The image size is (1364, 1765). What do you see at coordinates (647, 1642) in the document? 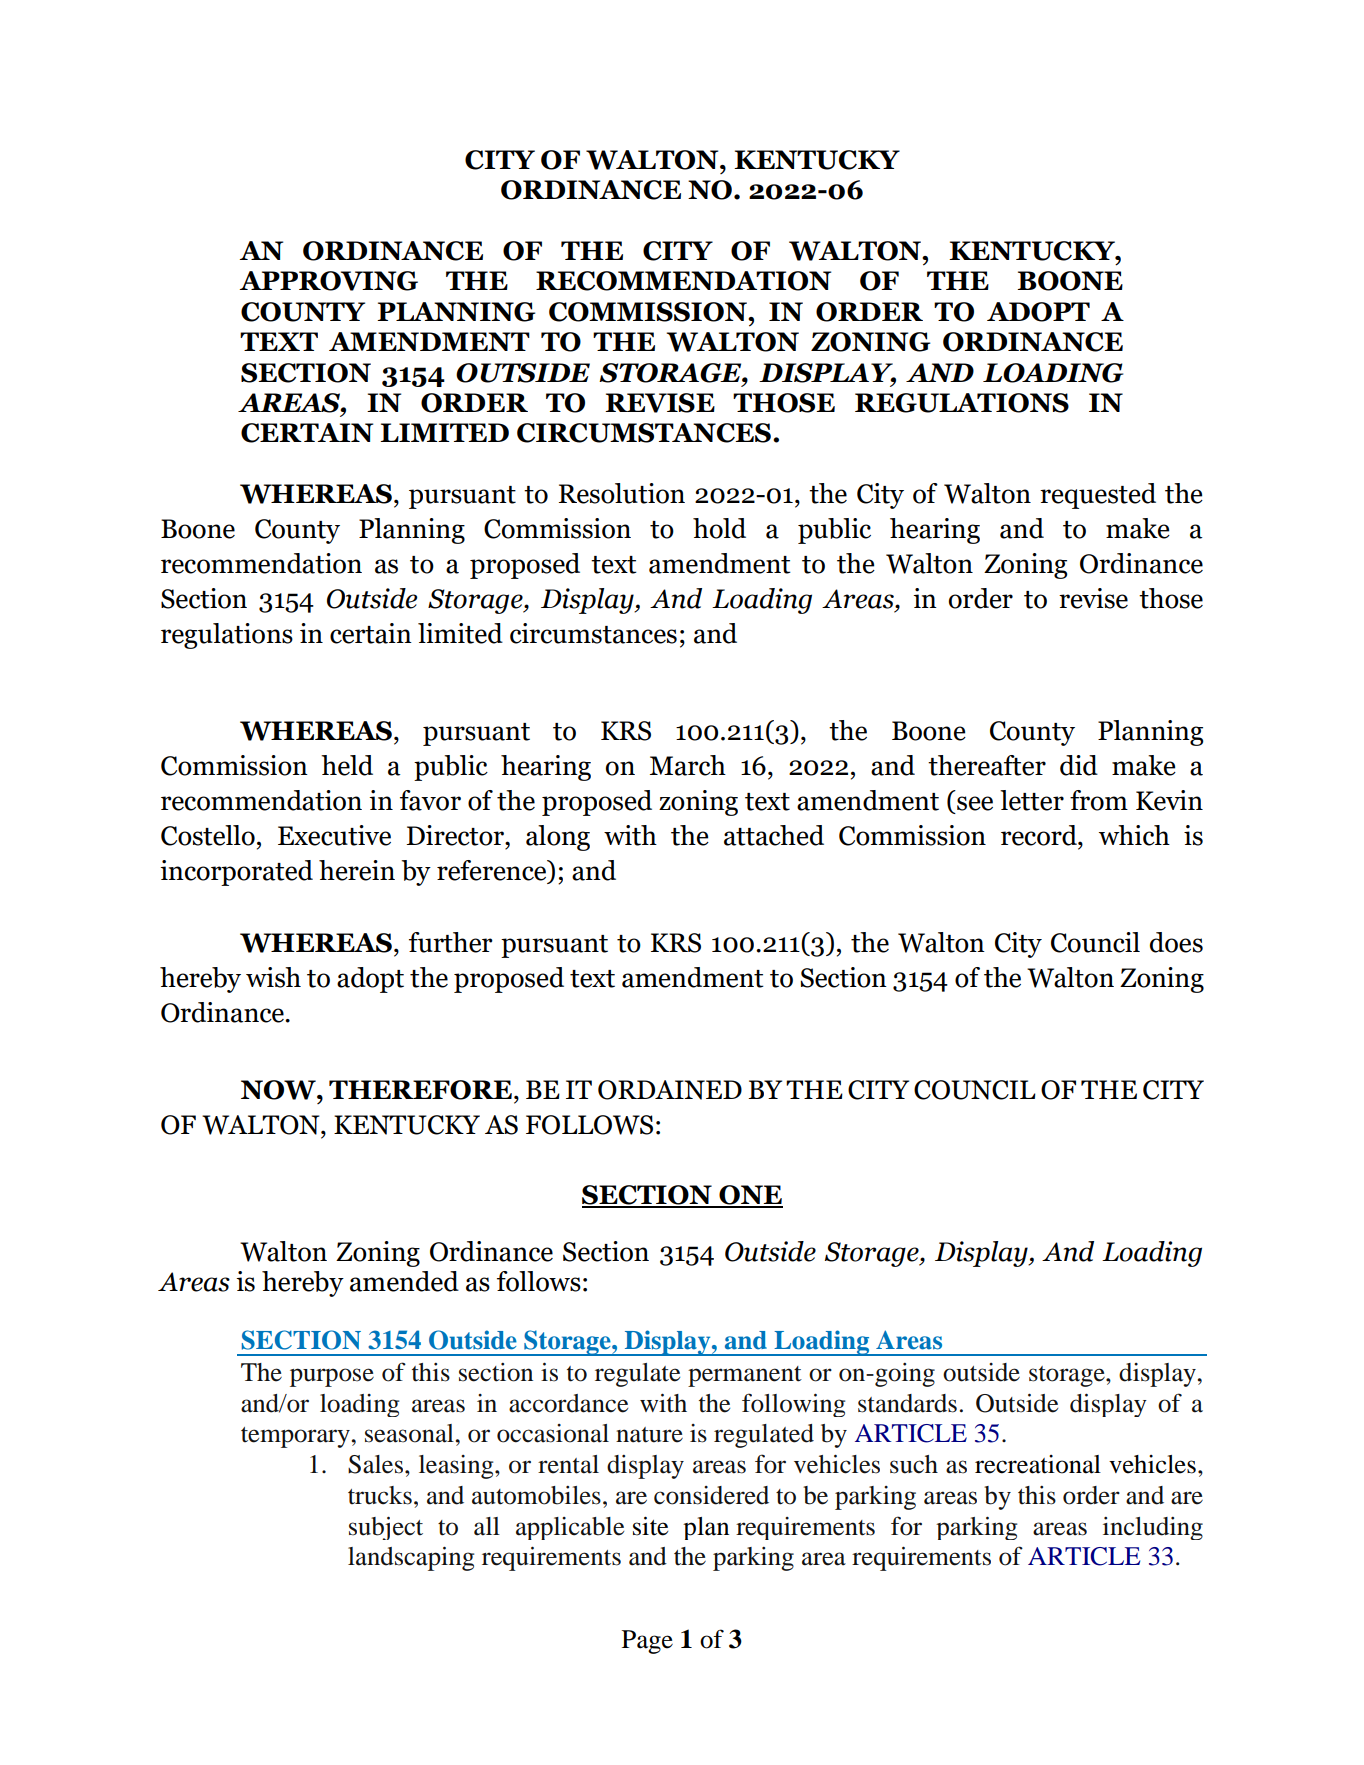
I see `Page` at bounding box center [647, 1642].
